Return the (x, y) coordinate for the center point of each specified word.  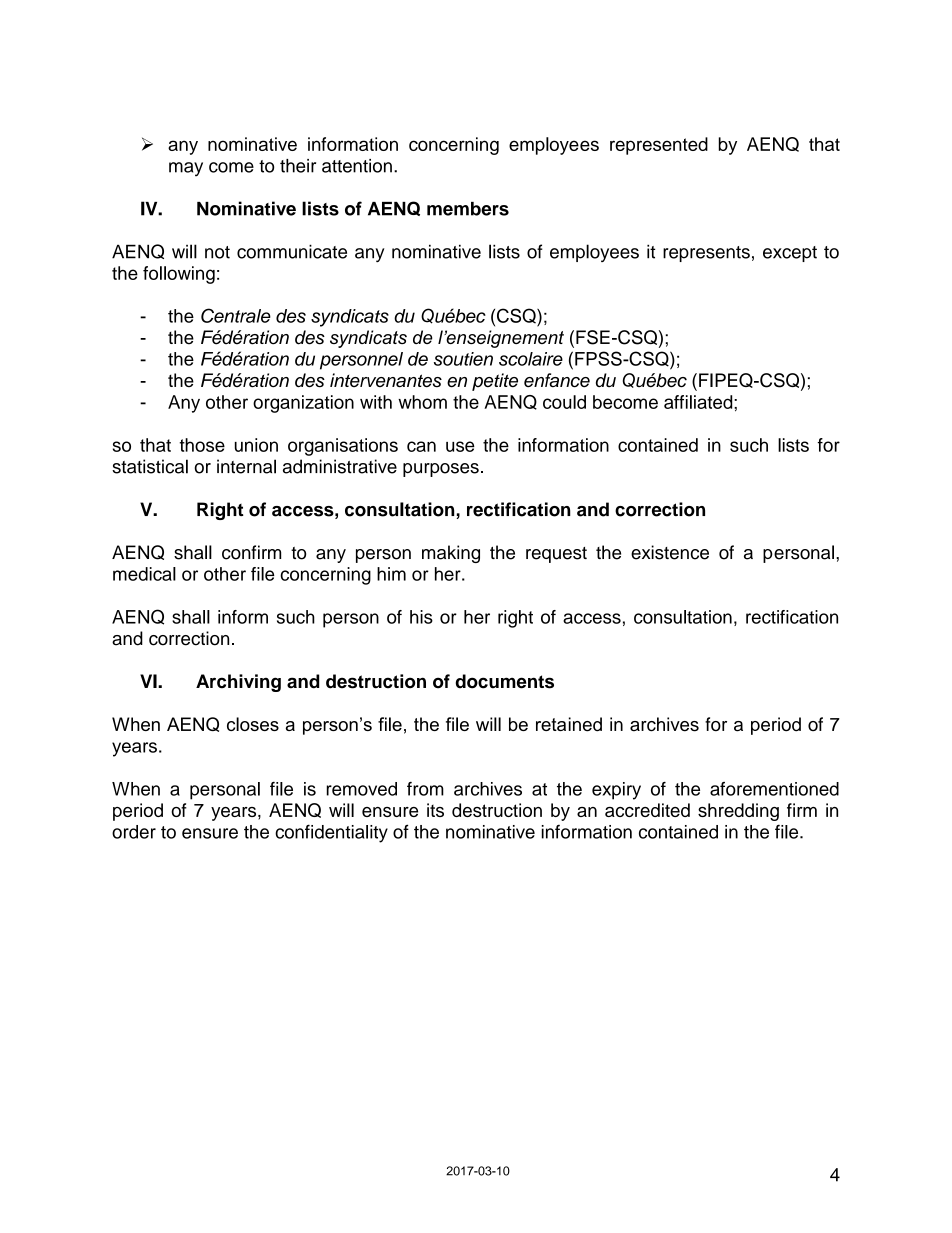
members (468, 209)
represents (706, 254)
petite (495, 382)
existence (670, 552)
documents (504, 681)
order (134, 832)
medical (144, 574)
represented (659, 146)
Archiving (238, 683)
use (460, 446)
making (451, 554)
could (564, 402)
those (202, 445)
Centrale (236, 315)
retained (569, 724)
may (186, 169)
